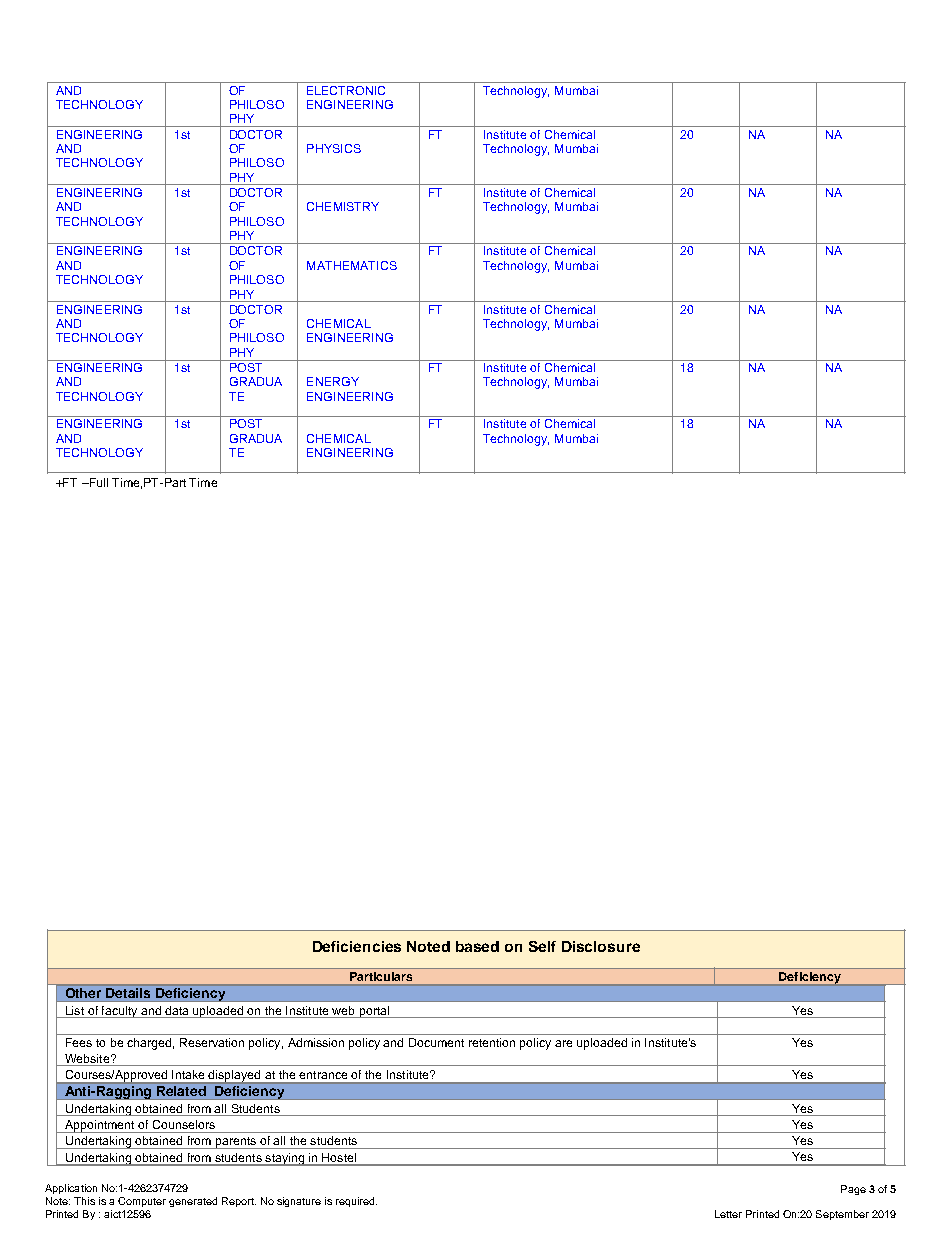 Image resolution: width=952 pixels, height=1233 pixels. I want to click on Computer, so click(142, 1202).
